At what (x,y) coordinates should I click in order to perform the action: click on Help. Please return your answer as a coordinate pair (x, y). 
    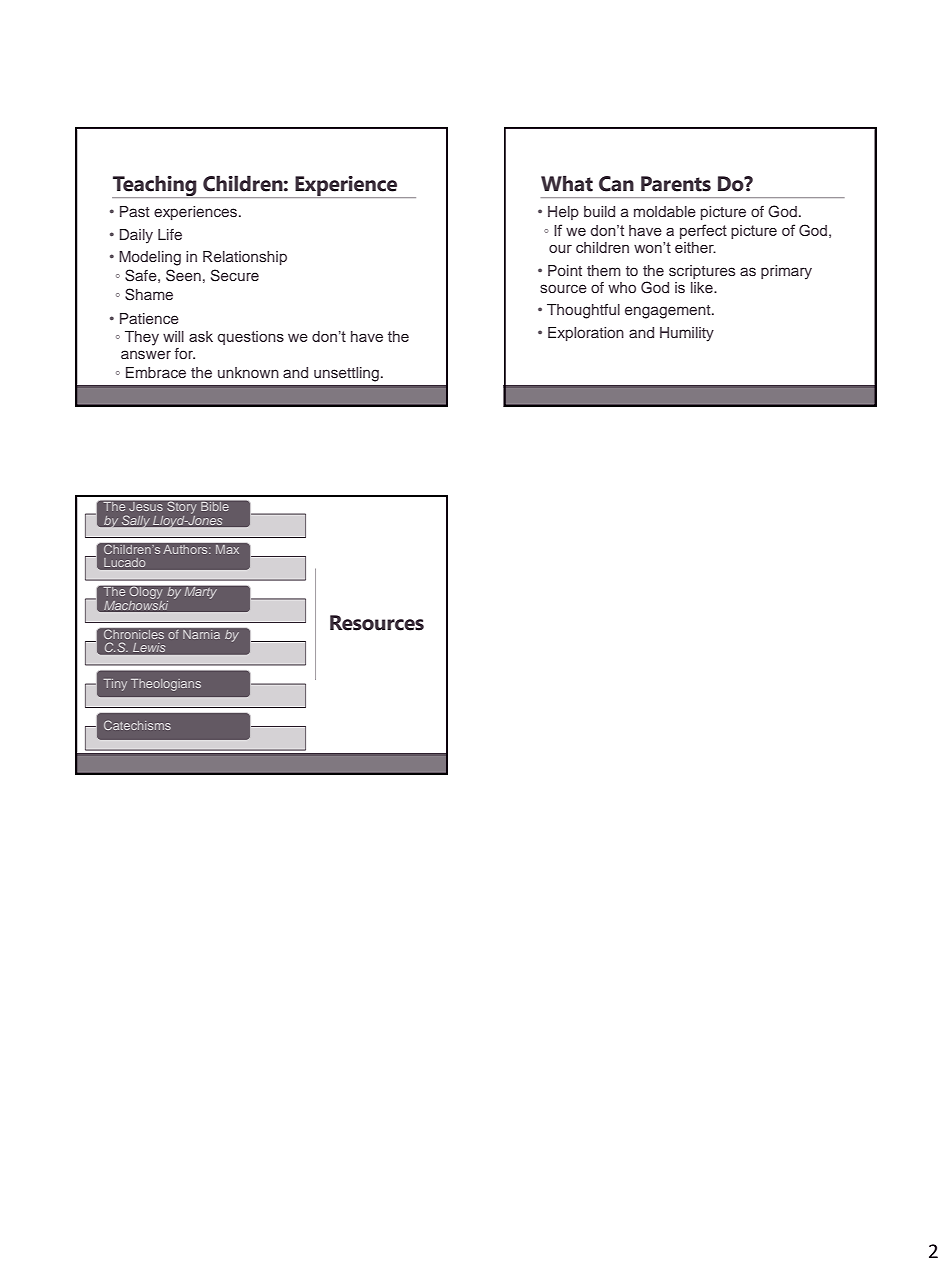
    Looking at the image, I should click on (563, 213).
